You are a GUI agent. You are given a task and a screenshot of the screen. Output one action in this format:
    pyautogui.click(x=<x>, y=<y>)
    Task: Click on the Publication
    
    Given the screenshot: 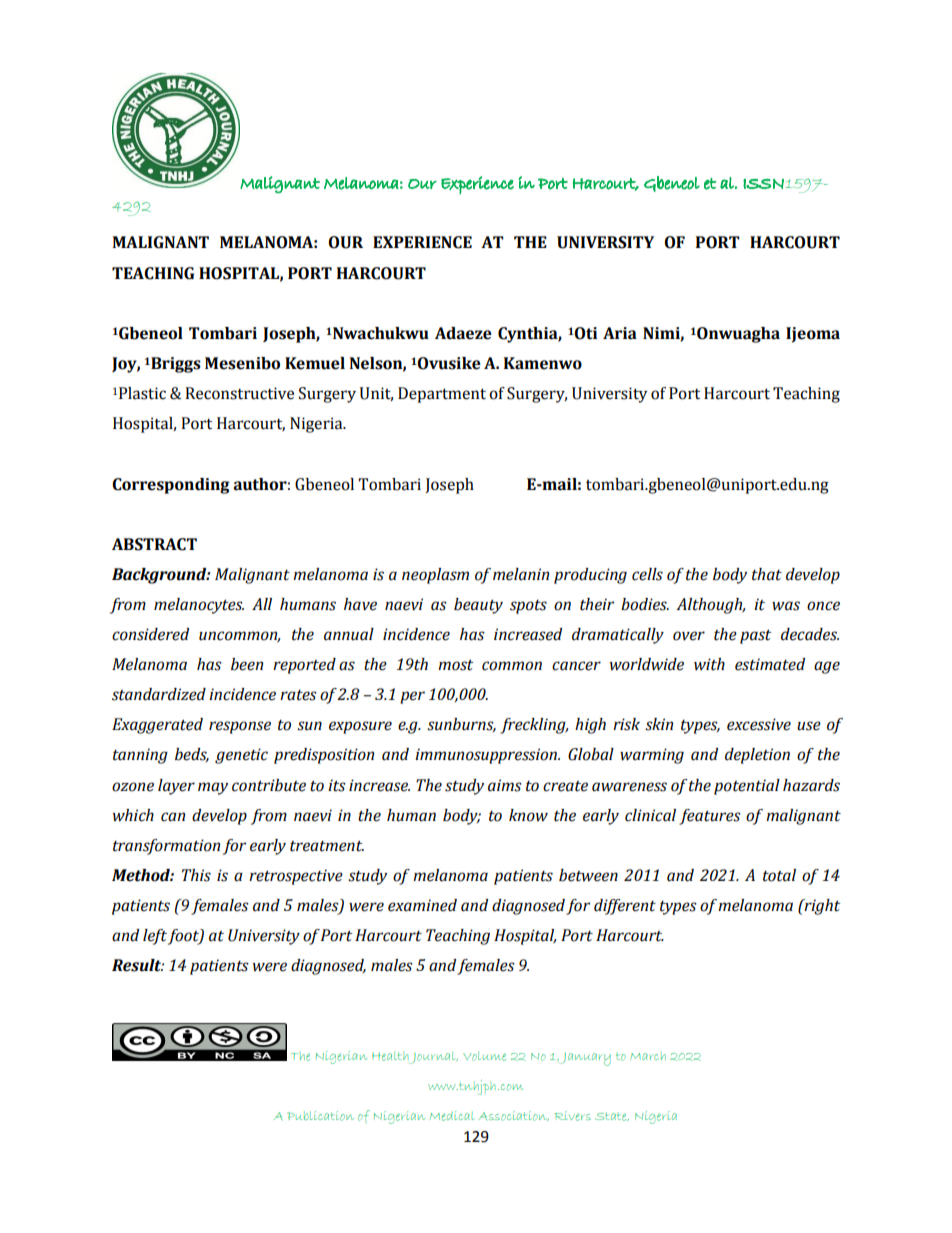 What is the action you would take?
    pyautogui.click(x=320, y=1116)
